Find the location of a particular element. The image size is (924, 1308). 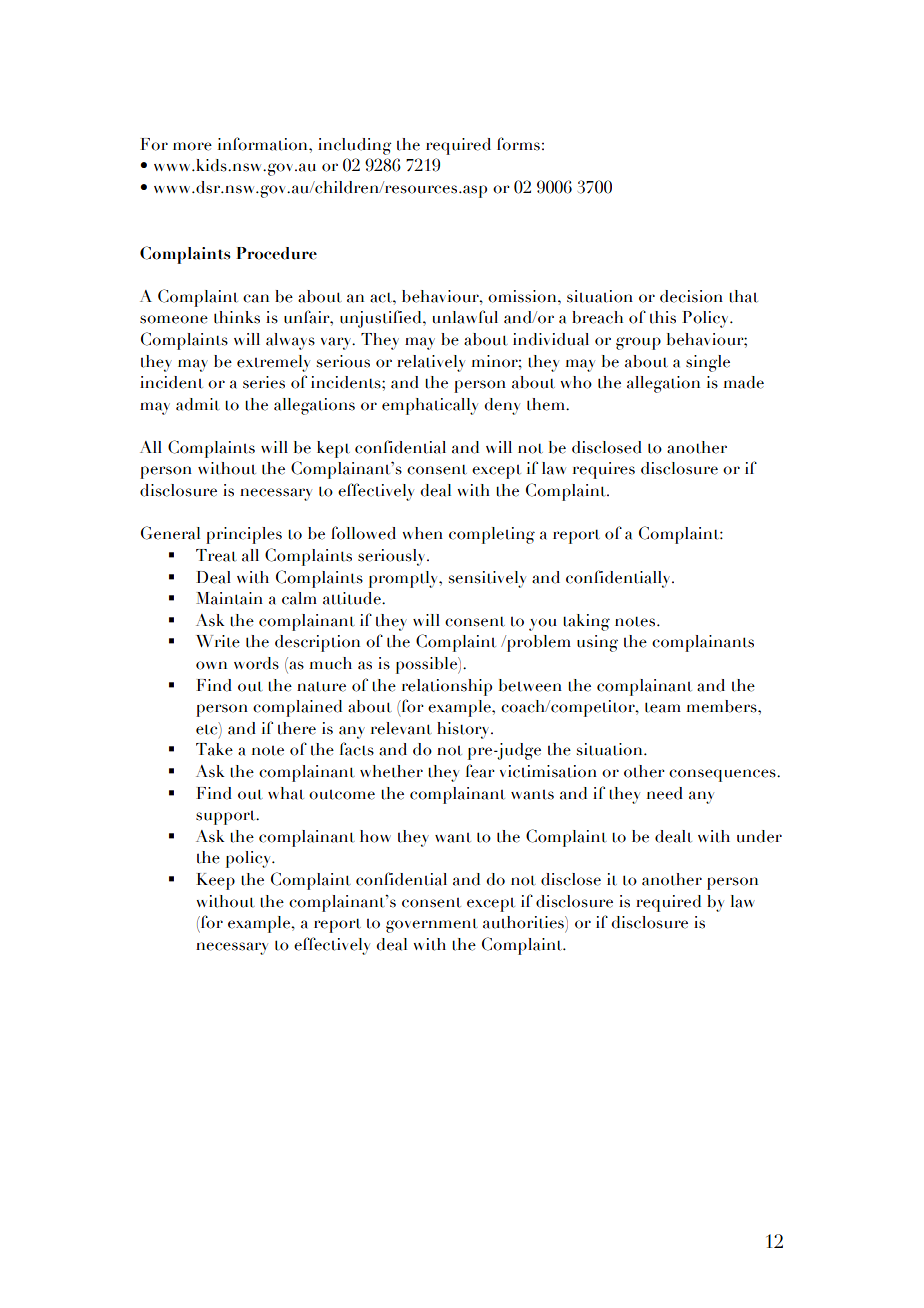

government is located at coordinates (432, 925).
